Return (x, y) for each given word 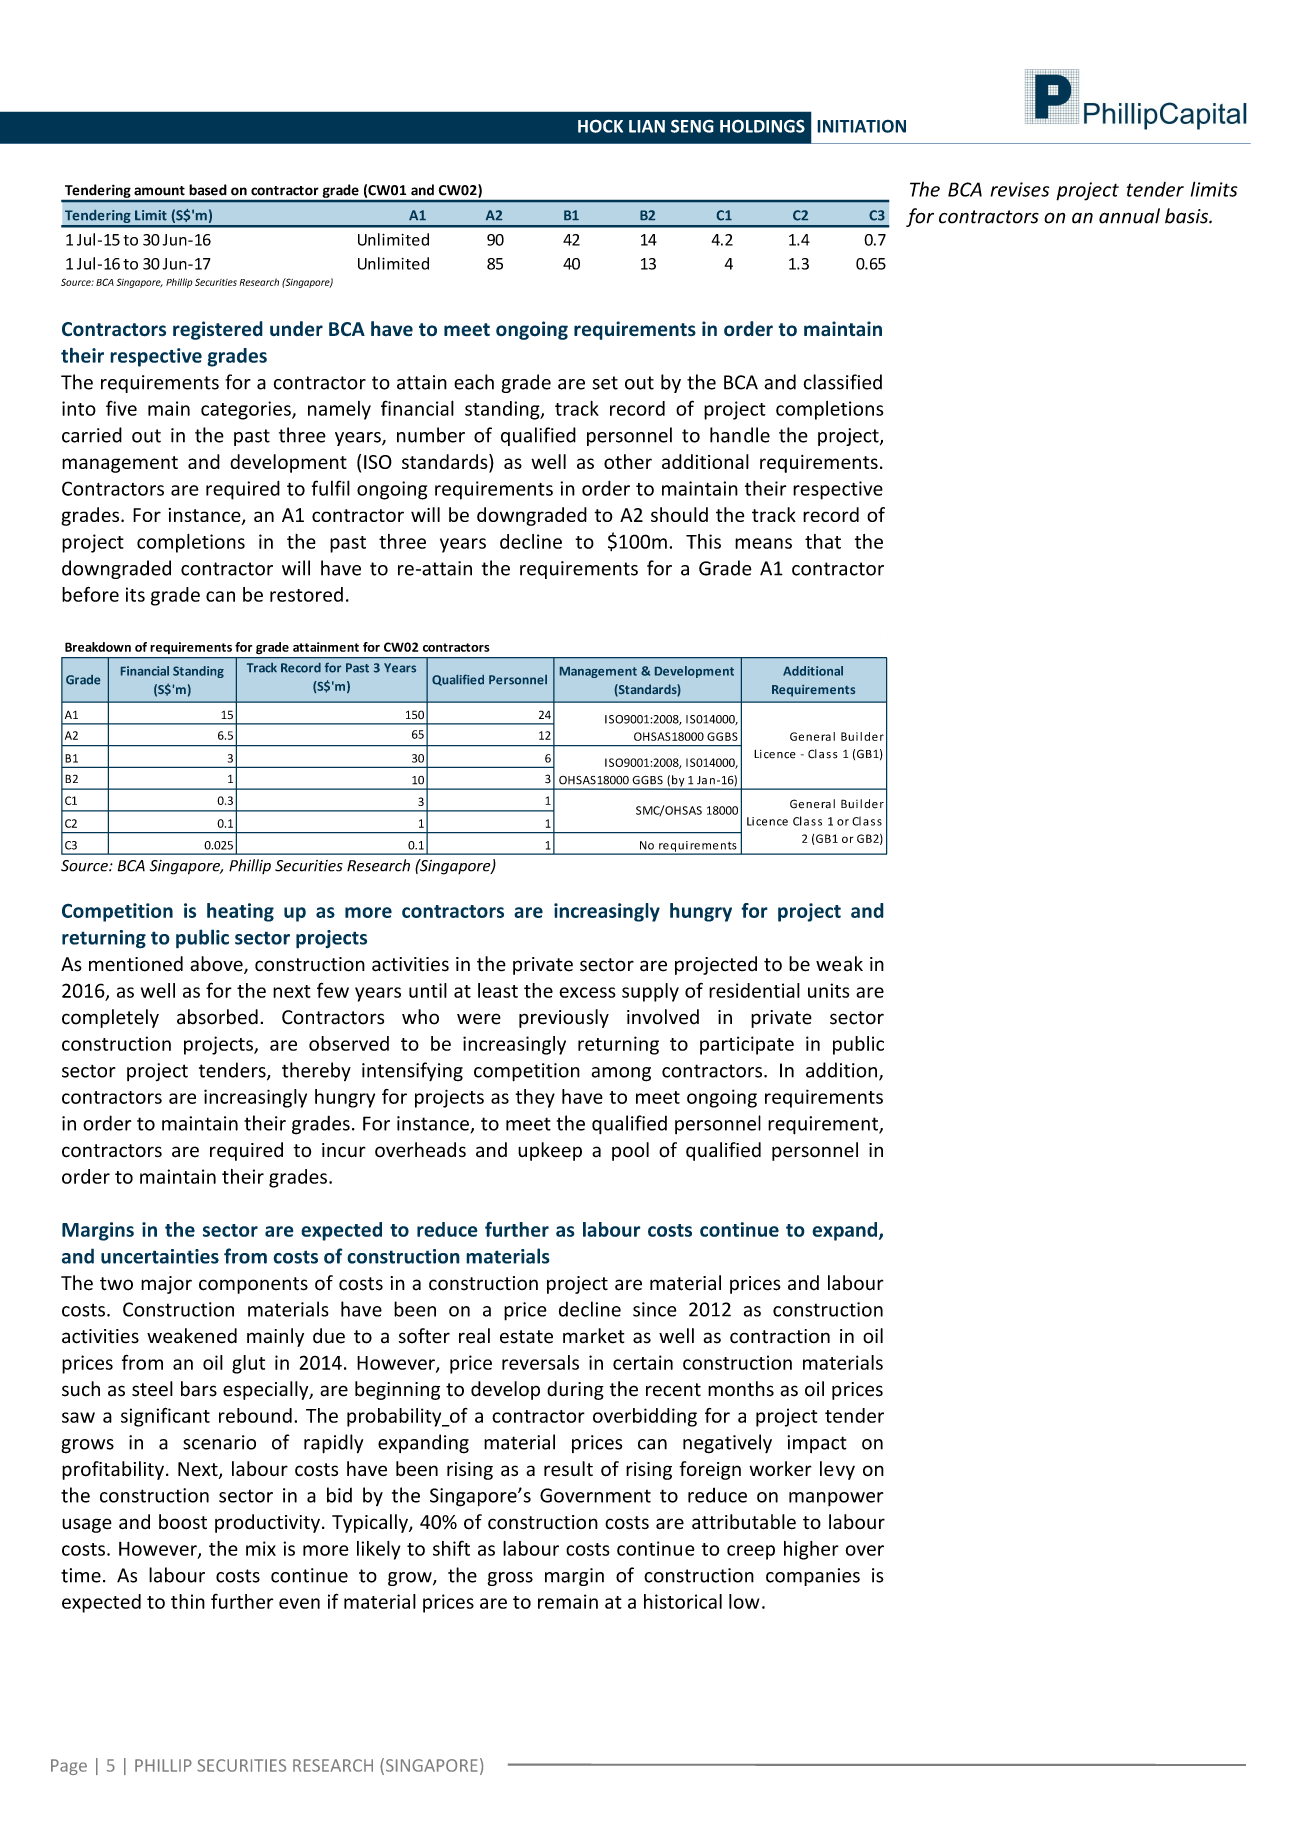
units (828, 990)
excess (587, 992)
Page (69, 1767)
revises (1019, 189)
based (208, 190)
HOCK (600, 126)
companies (813, 1577)
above (217, 965)
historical (683, 1601)
